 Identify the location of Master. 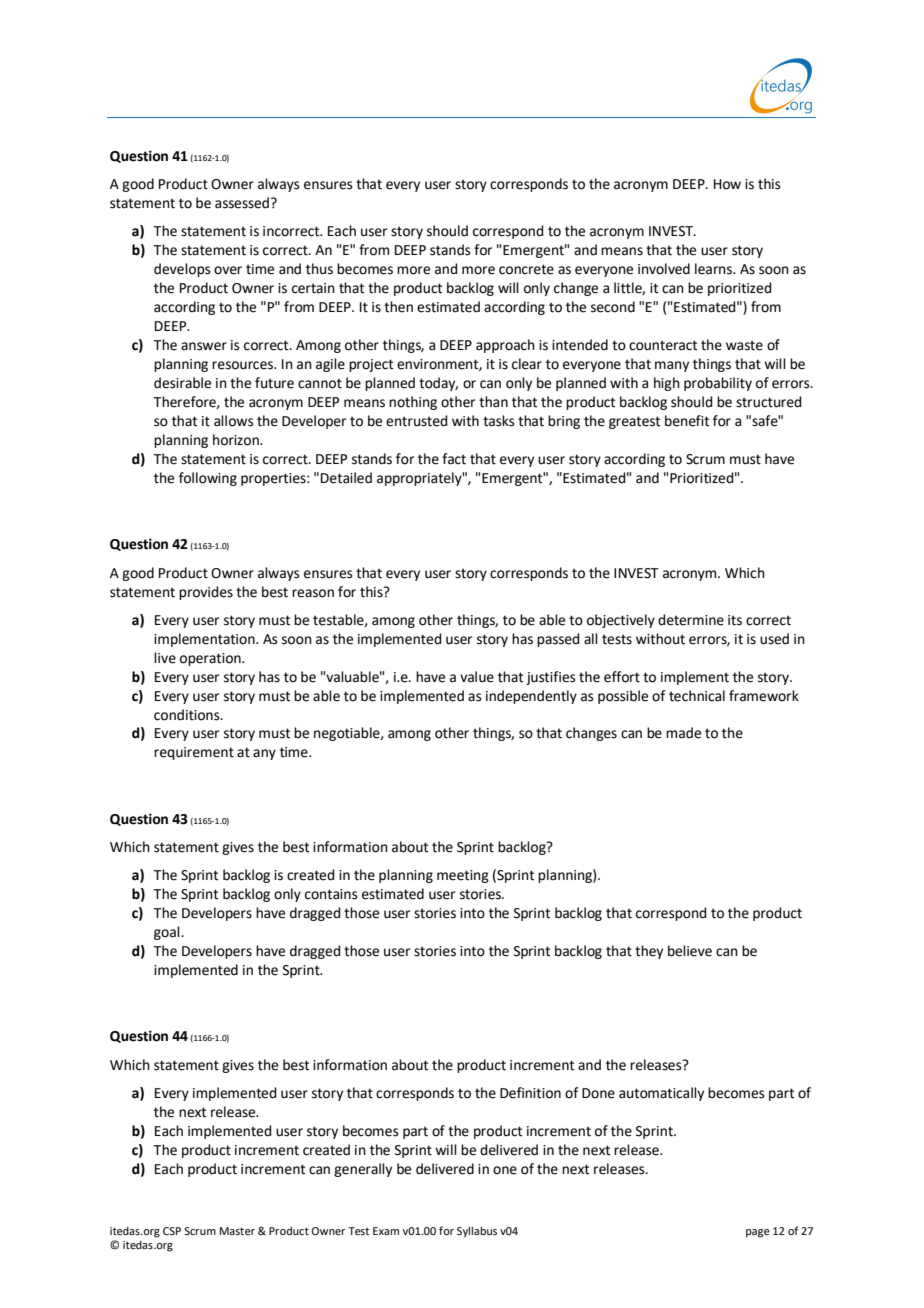
(237, 1231).
